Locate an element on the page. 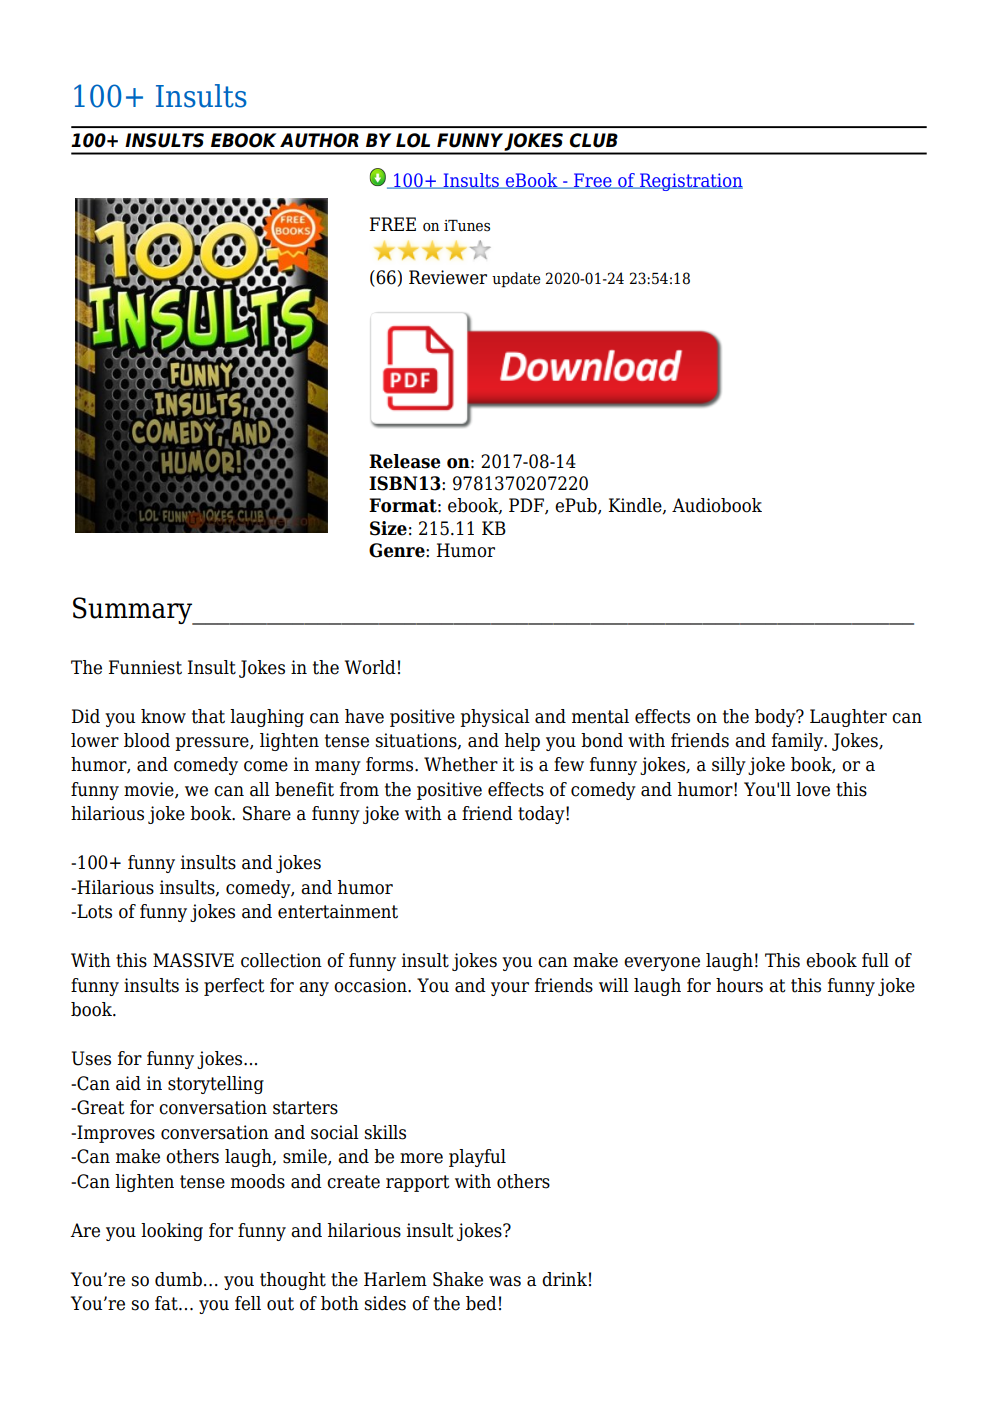  dumb is located at coordinates (178, 1279).
